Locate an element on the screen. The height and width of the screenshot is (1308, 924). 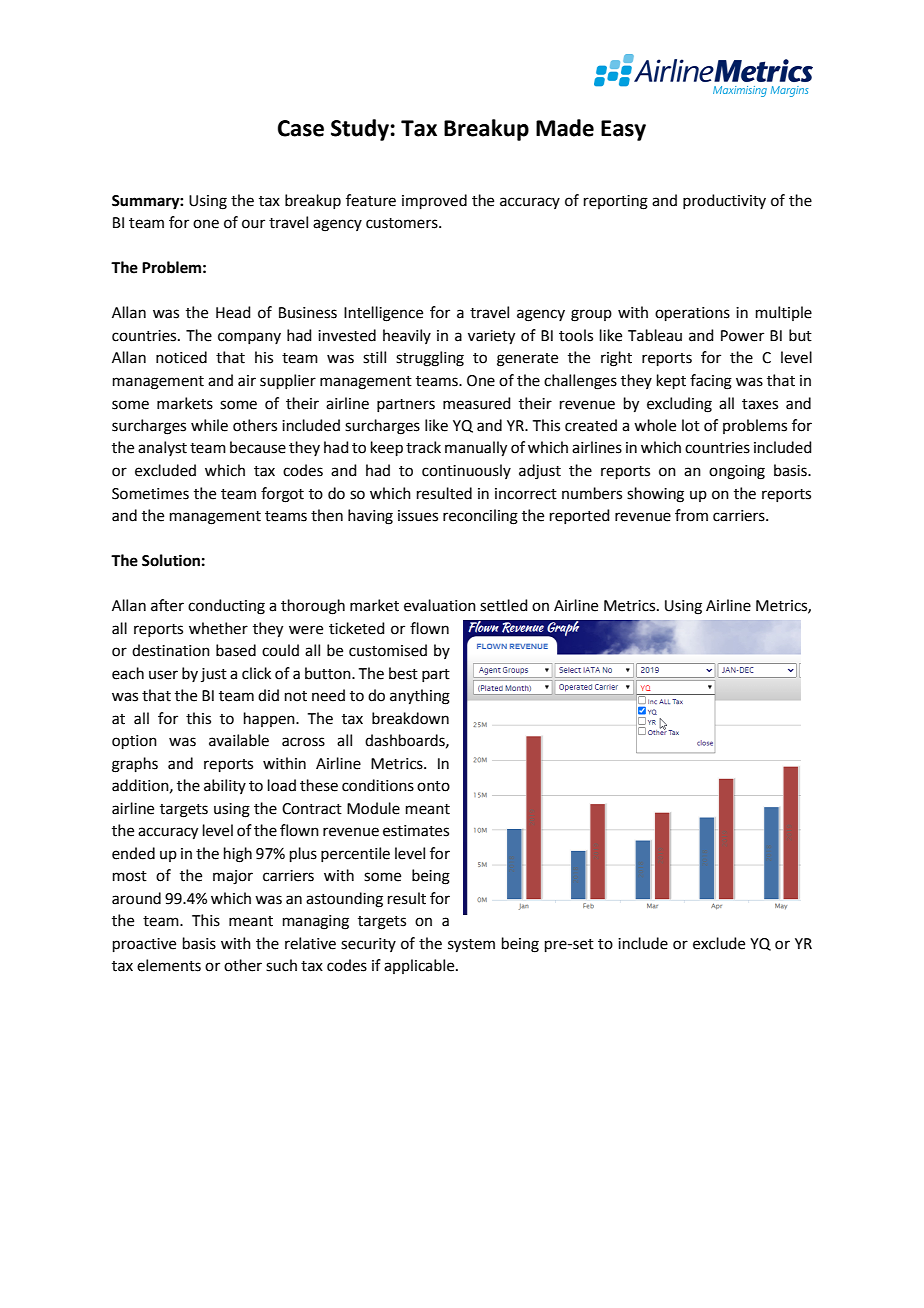
elements is located at coordinates (169, 965).
